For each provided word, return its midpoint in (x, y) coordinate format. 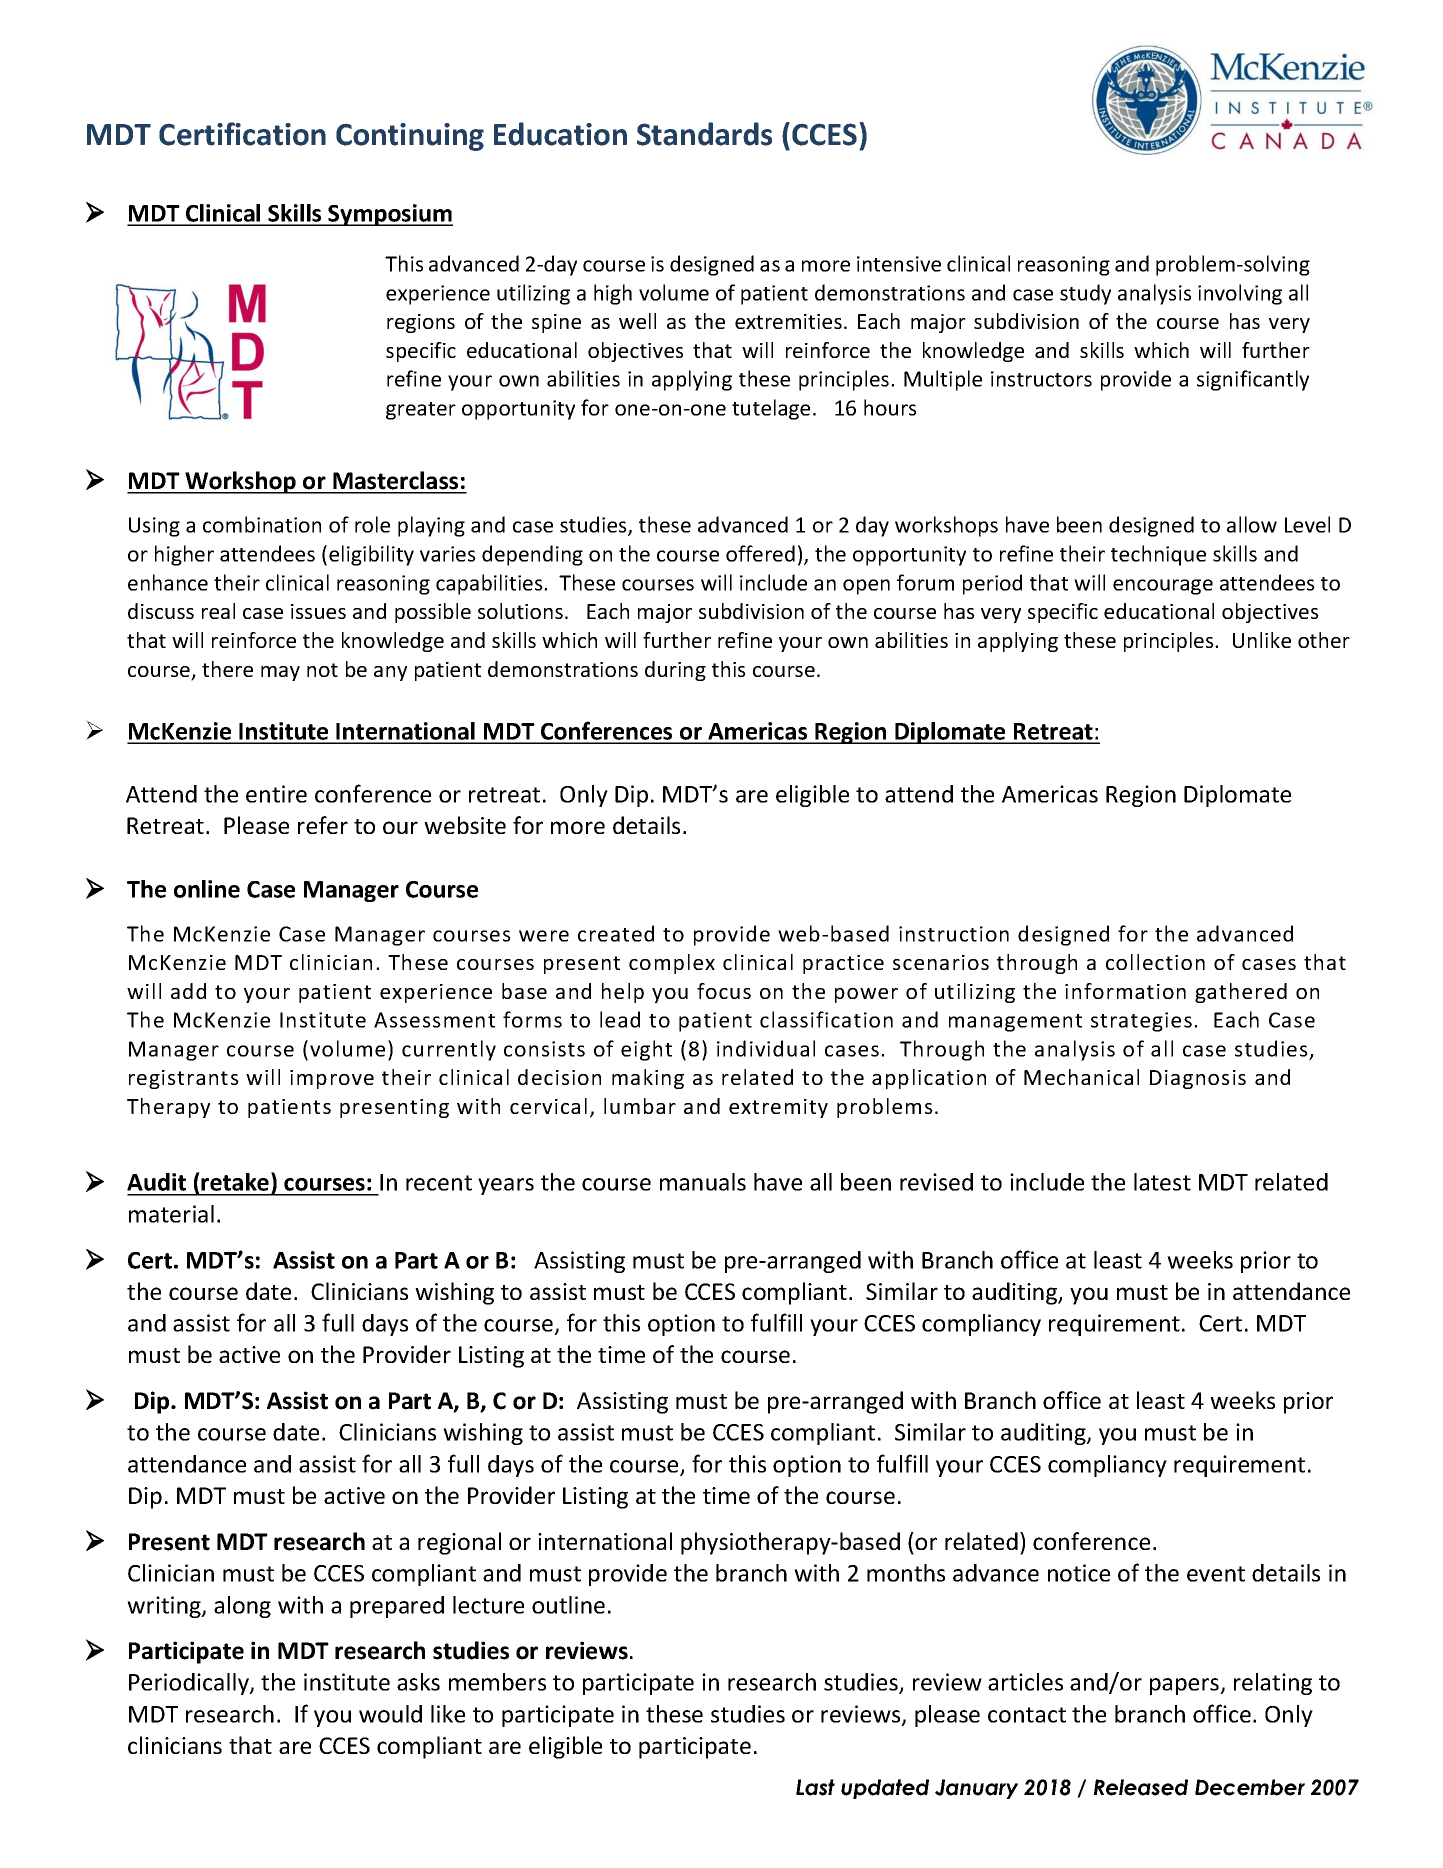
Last (815, 1787)
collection (1155, 962)
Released (1141, 1787)
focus (724, 991)
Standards (704, 134)
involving (1240, 294)
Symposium (389, 215)
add (188, 991)
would (390, 1714)
